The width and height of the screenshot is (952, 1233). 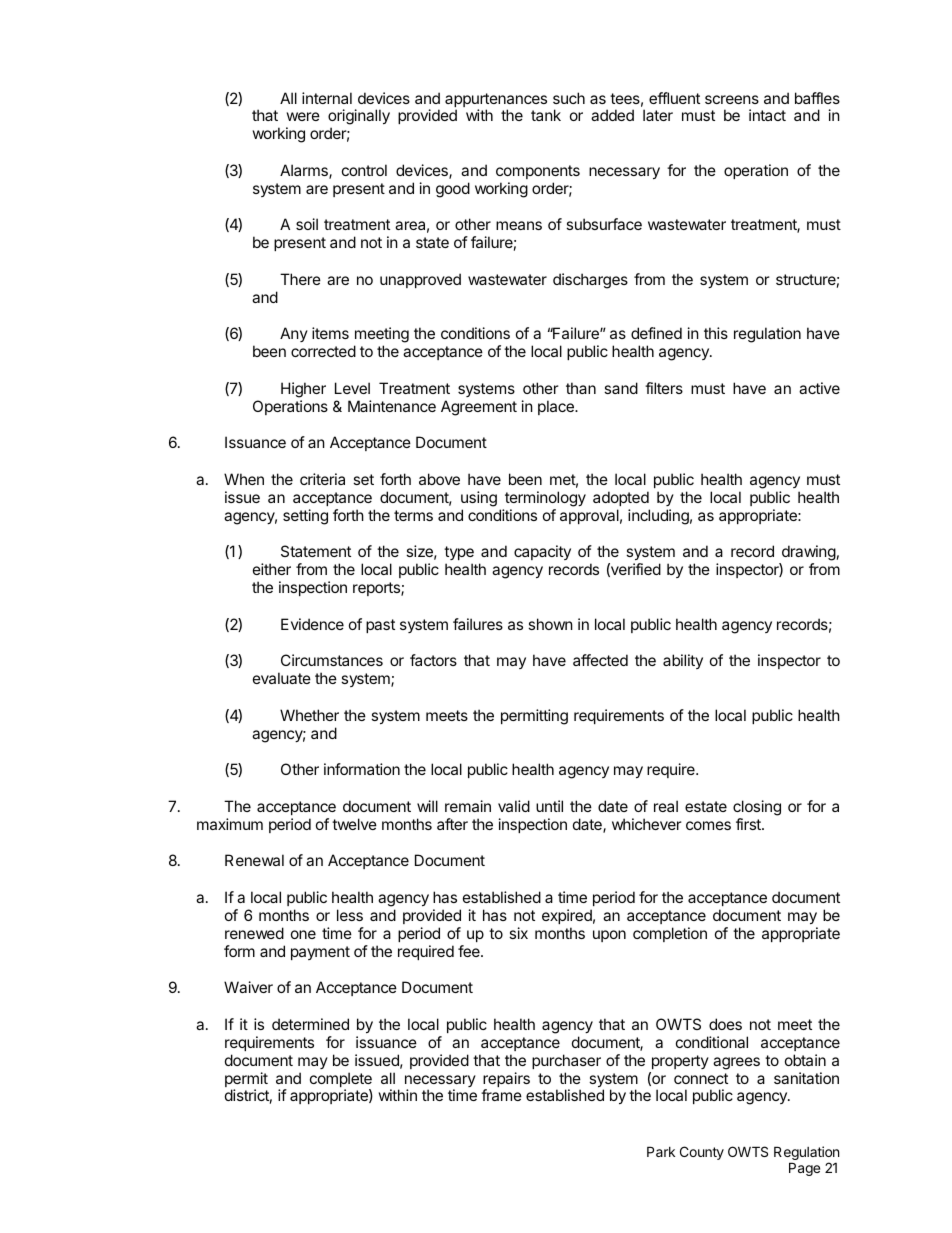 What do you see at coordinates (749, 824) in the screenshot?
I see `first` at bounding box center [749, 824].
